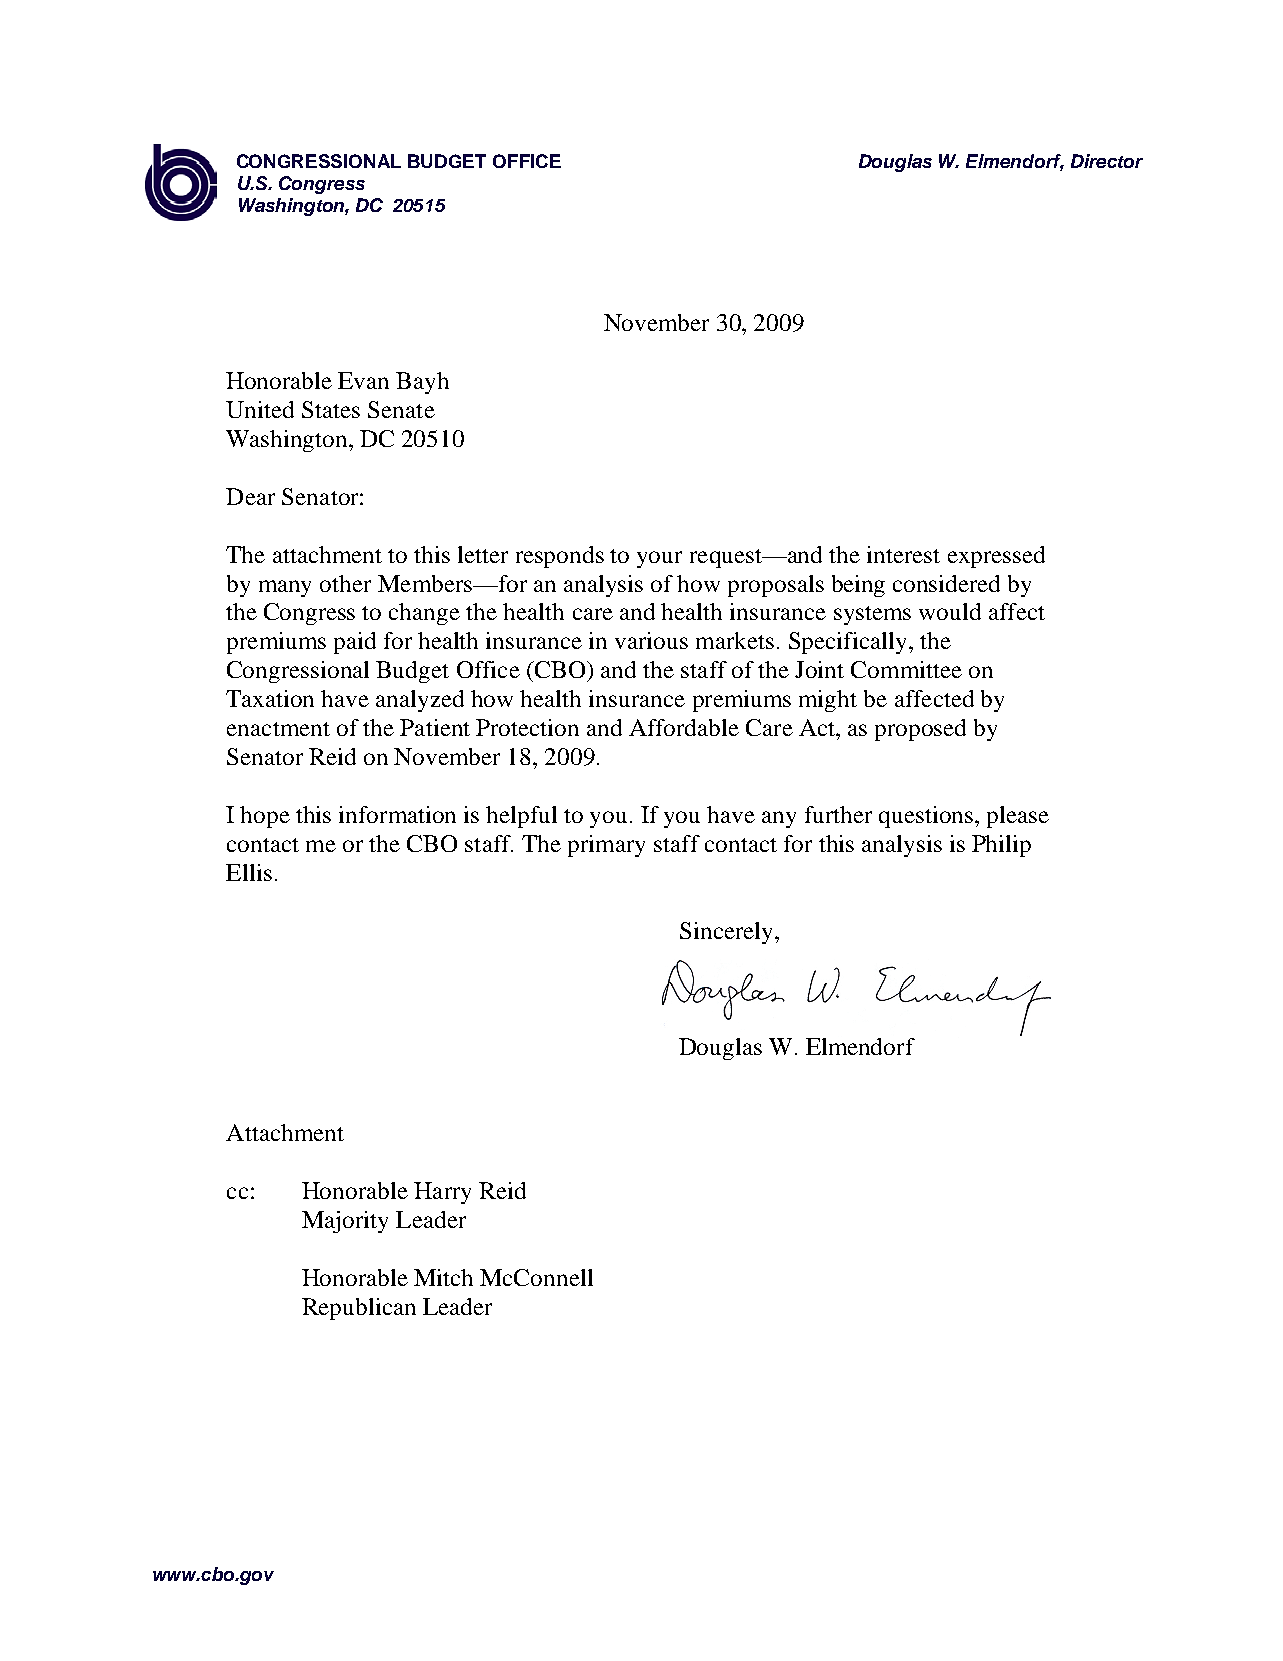 The image size is (1283, 1661). I want to click on Ellis, so click(249, 872).
